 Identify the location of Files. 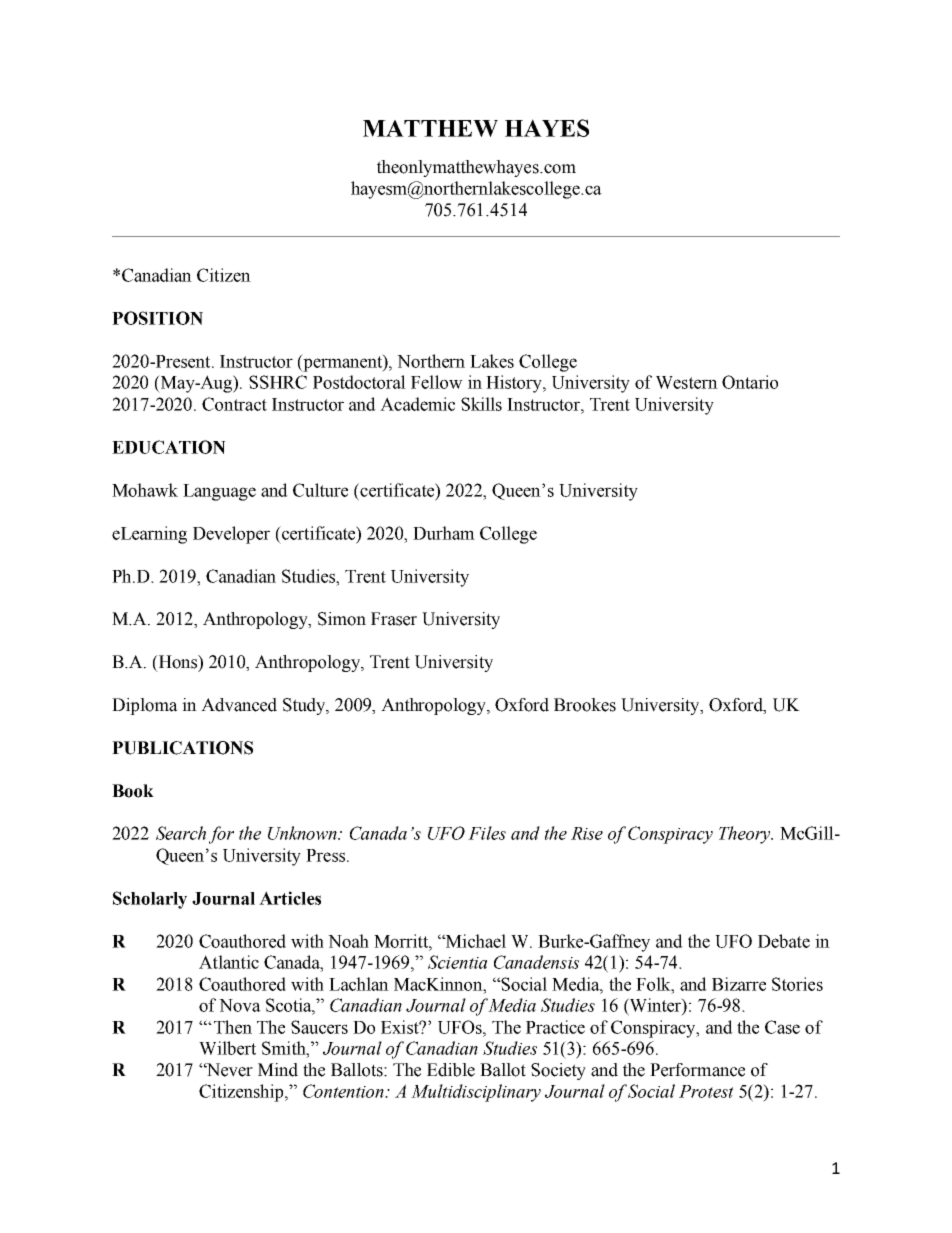
(487, 833).
